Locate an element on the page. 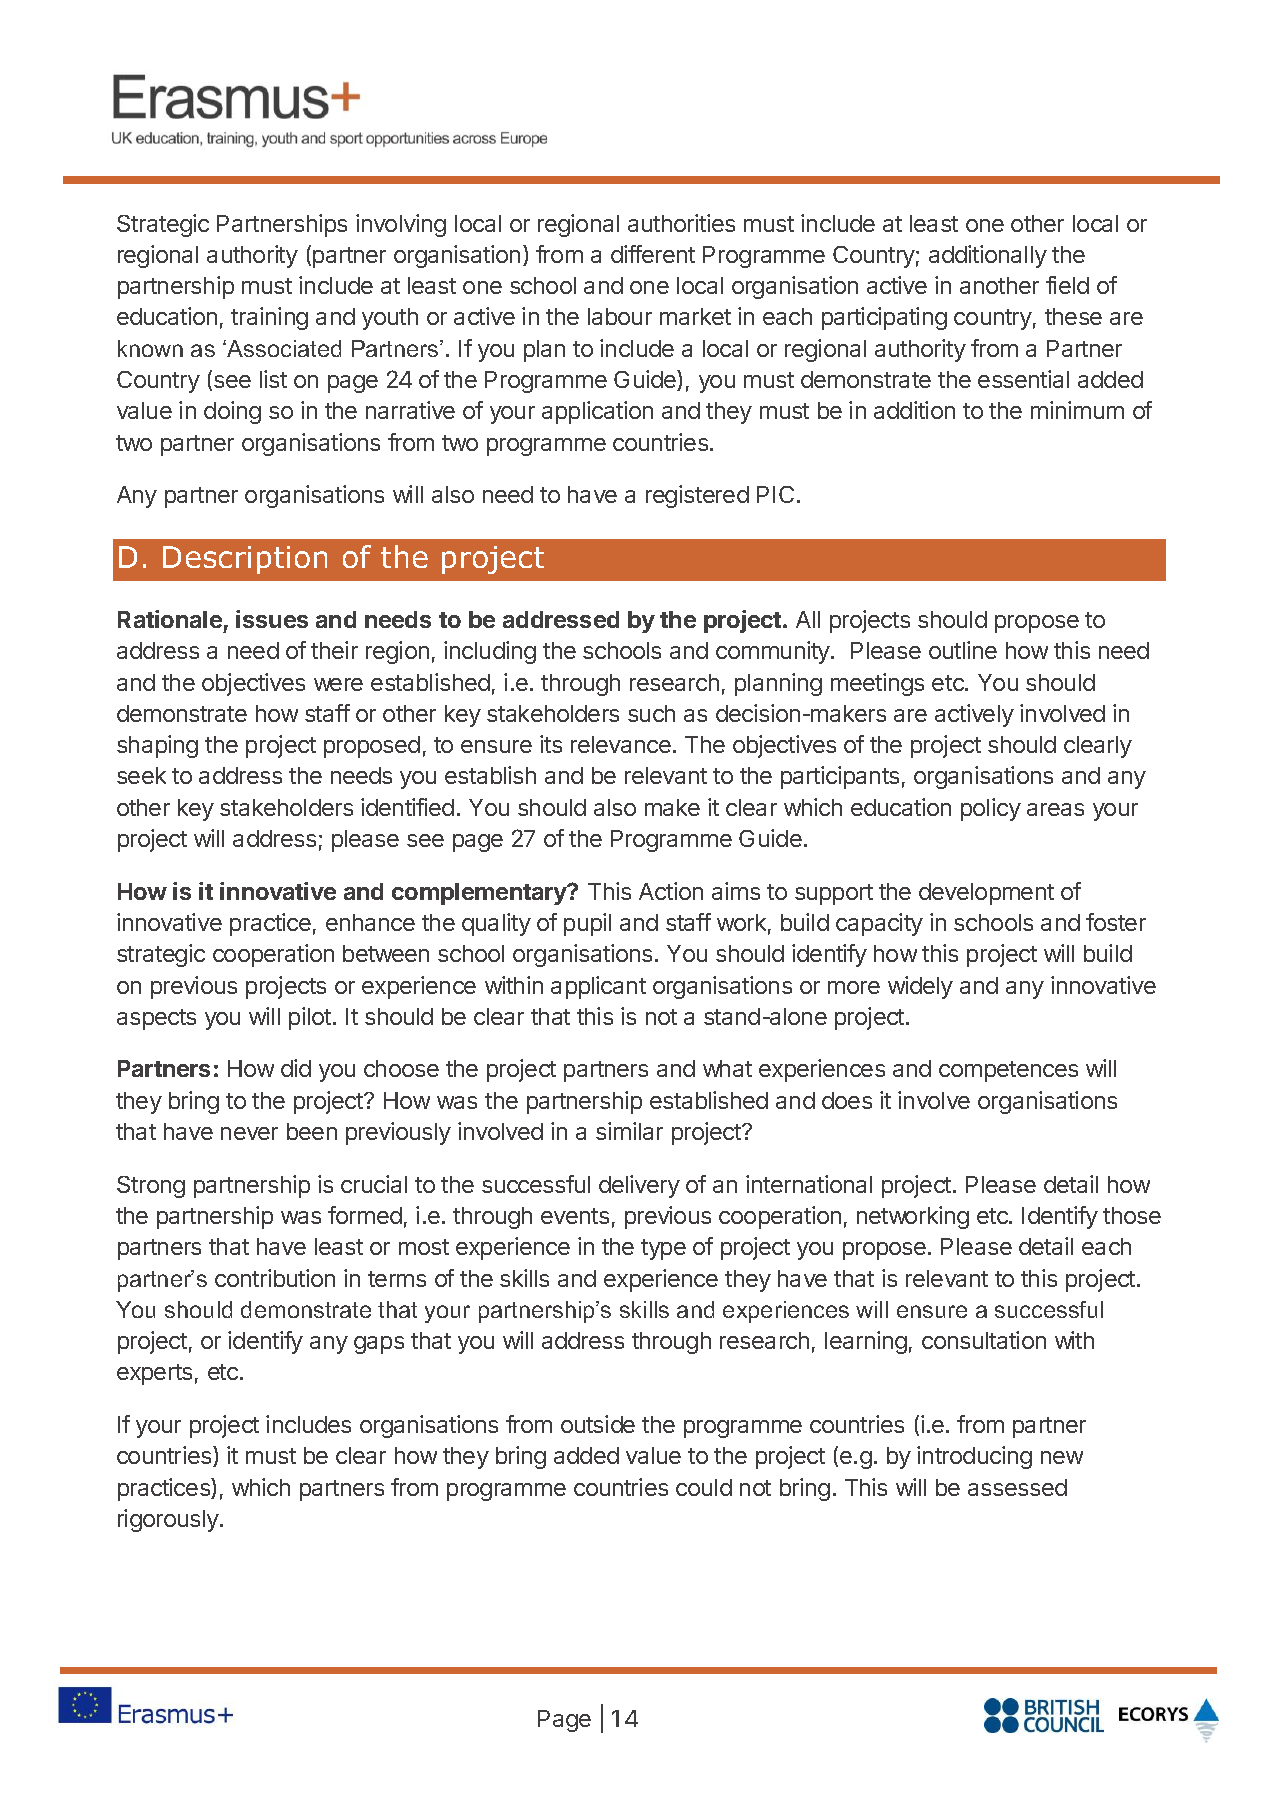 The width and height of the image is (1279, 1809). different is located at coordinates (653, 254).
